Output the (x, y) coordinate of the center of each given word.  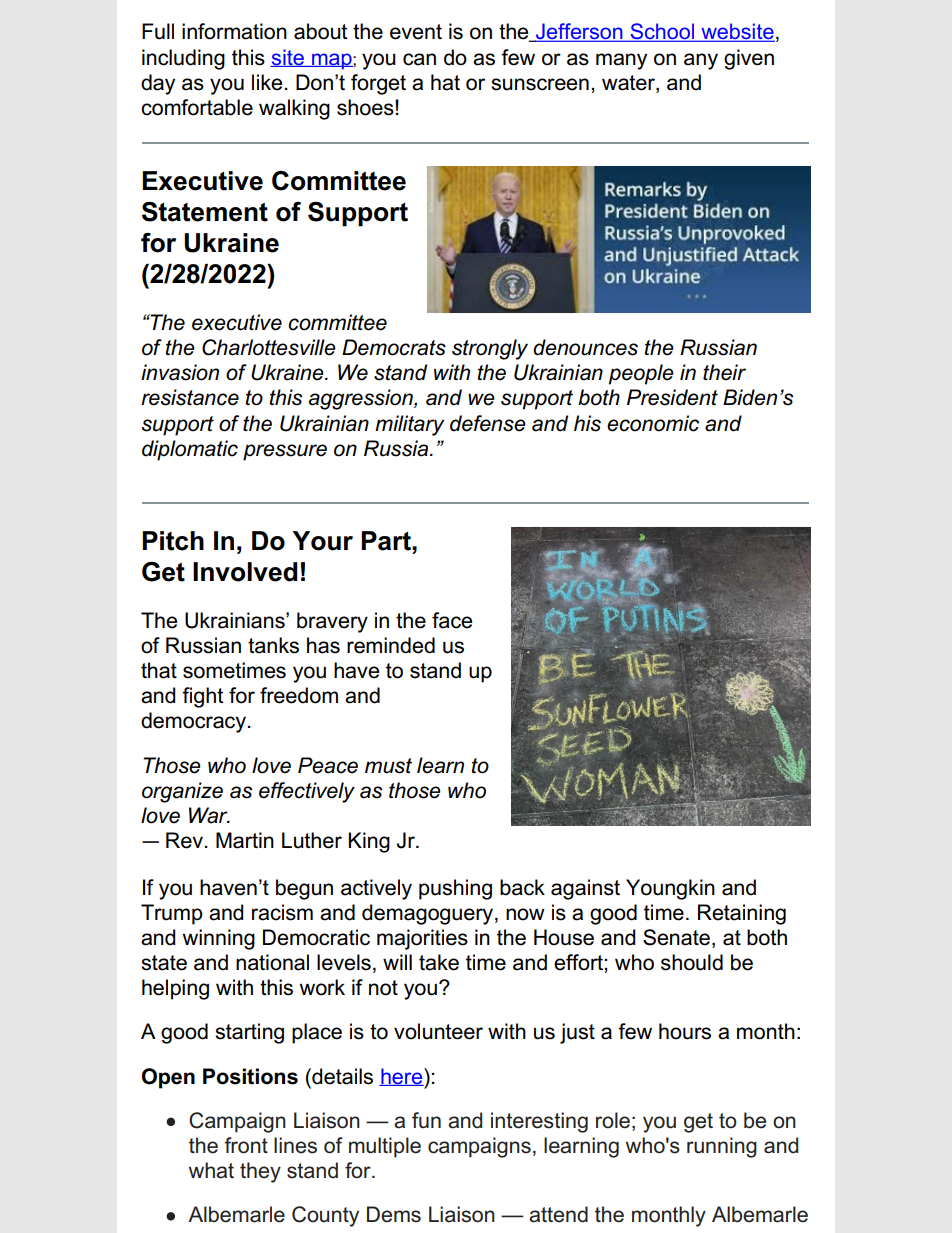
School (662, 32)
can (419, 59)
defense (488, 423)
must (388, 766)
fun (426, 1120)
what (211, 1170)
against (585, 889)
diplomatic (190, 450)
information (234, 31)
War (209, 815)
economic (653, 423)
